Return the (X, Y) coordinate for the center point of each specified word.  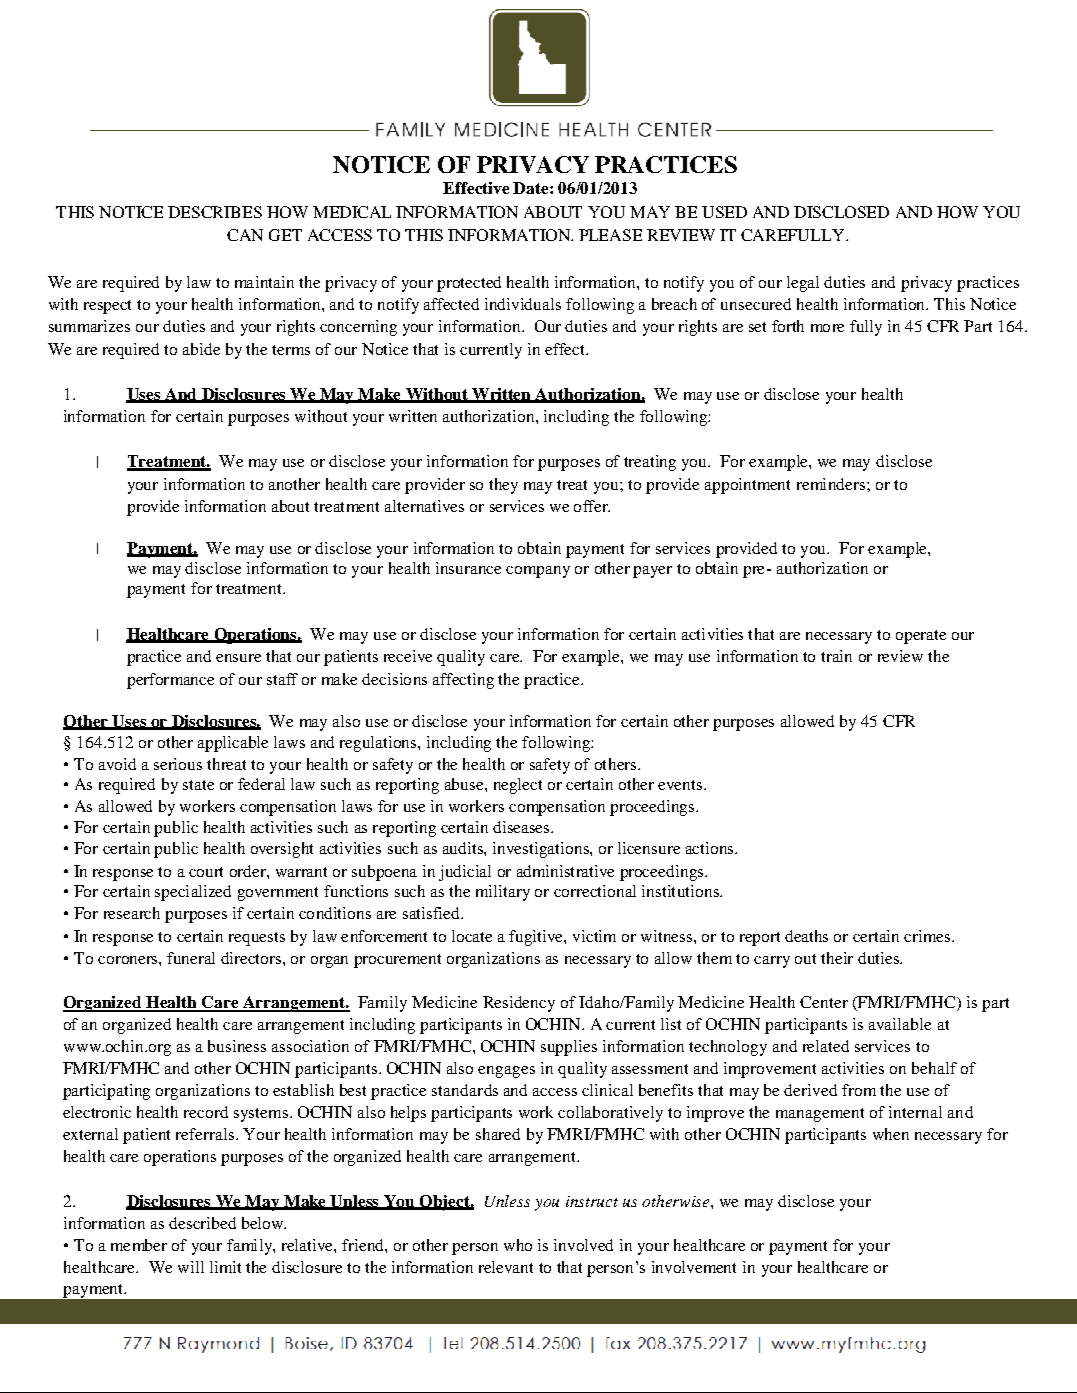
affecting (463, 681)
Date (532, 188)
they (503, 486)
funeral (191, 958)
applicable (233, 744)
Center (824, 1002)
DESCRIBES (215, 212)
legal (803, 284)
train (836, 656)
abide (201, 349)
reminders (832, 484)
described (202, 1223)
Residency (519, 1004)
